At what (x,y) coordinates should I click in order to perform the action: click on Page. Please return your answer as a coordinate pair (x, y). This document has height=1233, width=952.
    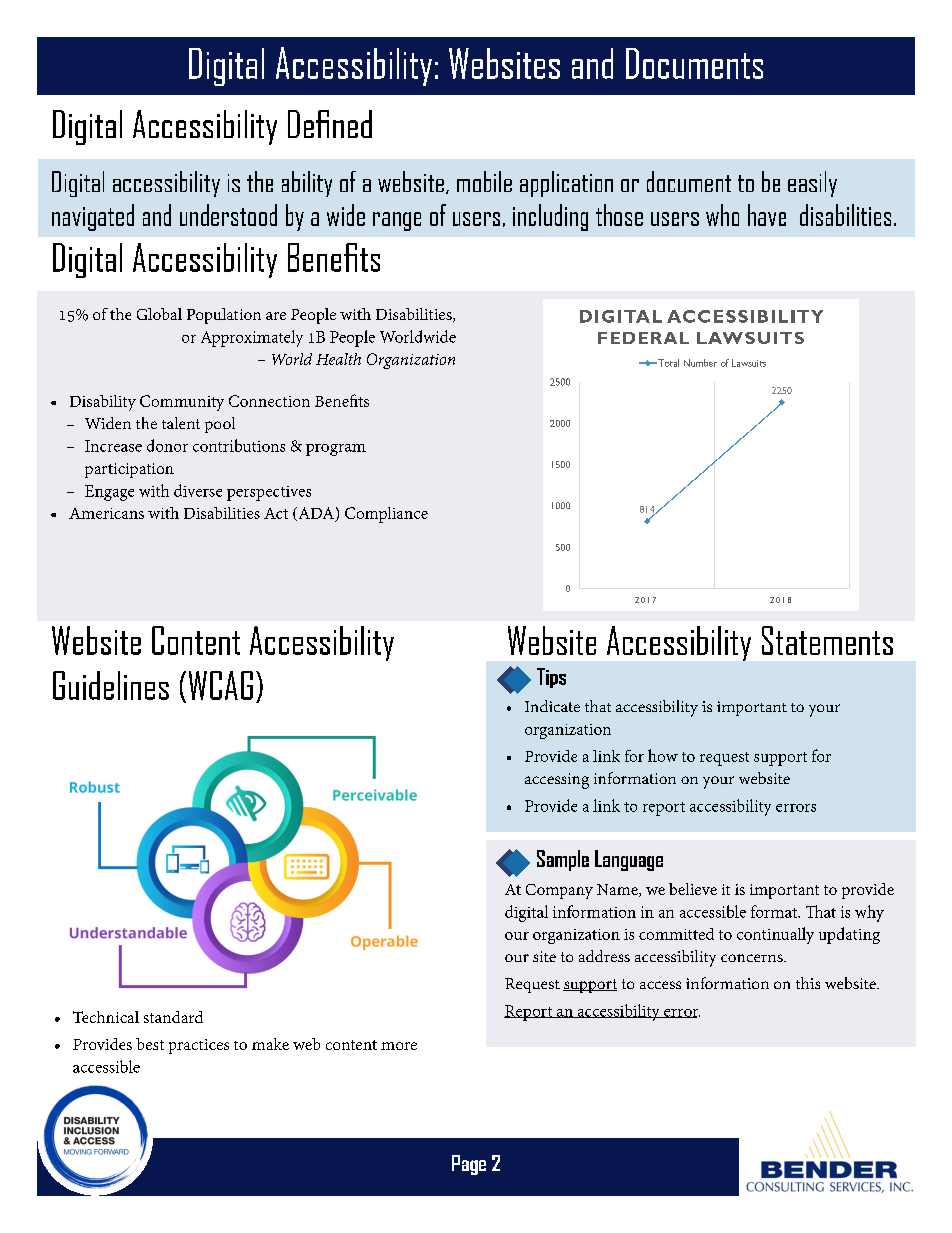
    Looking at the image, I should click on (469, 1165).
